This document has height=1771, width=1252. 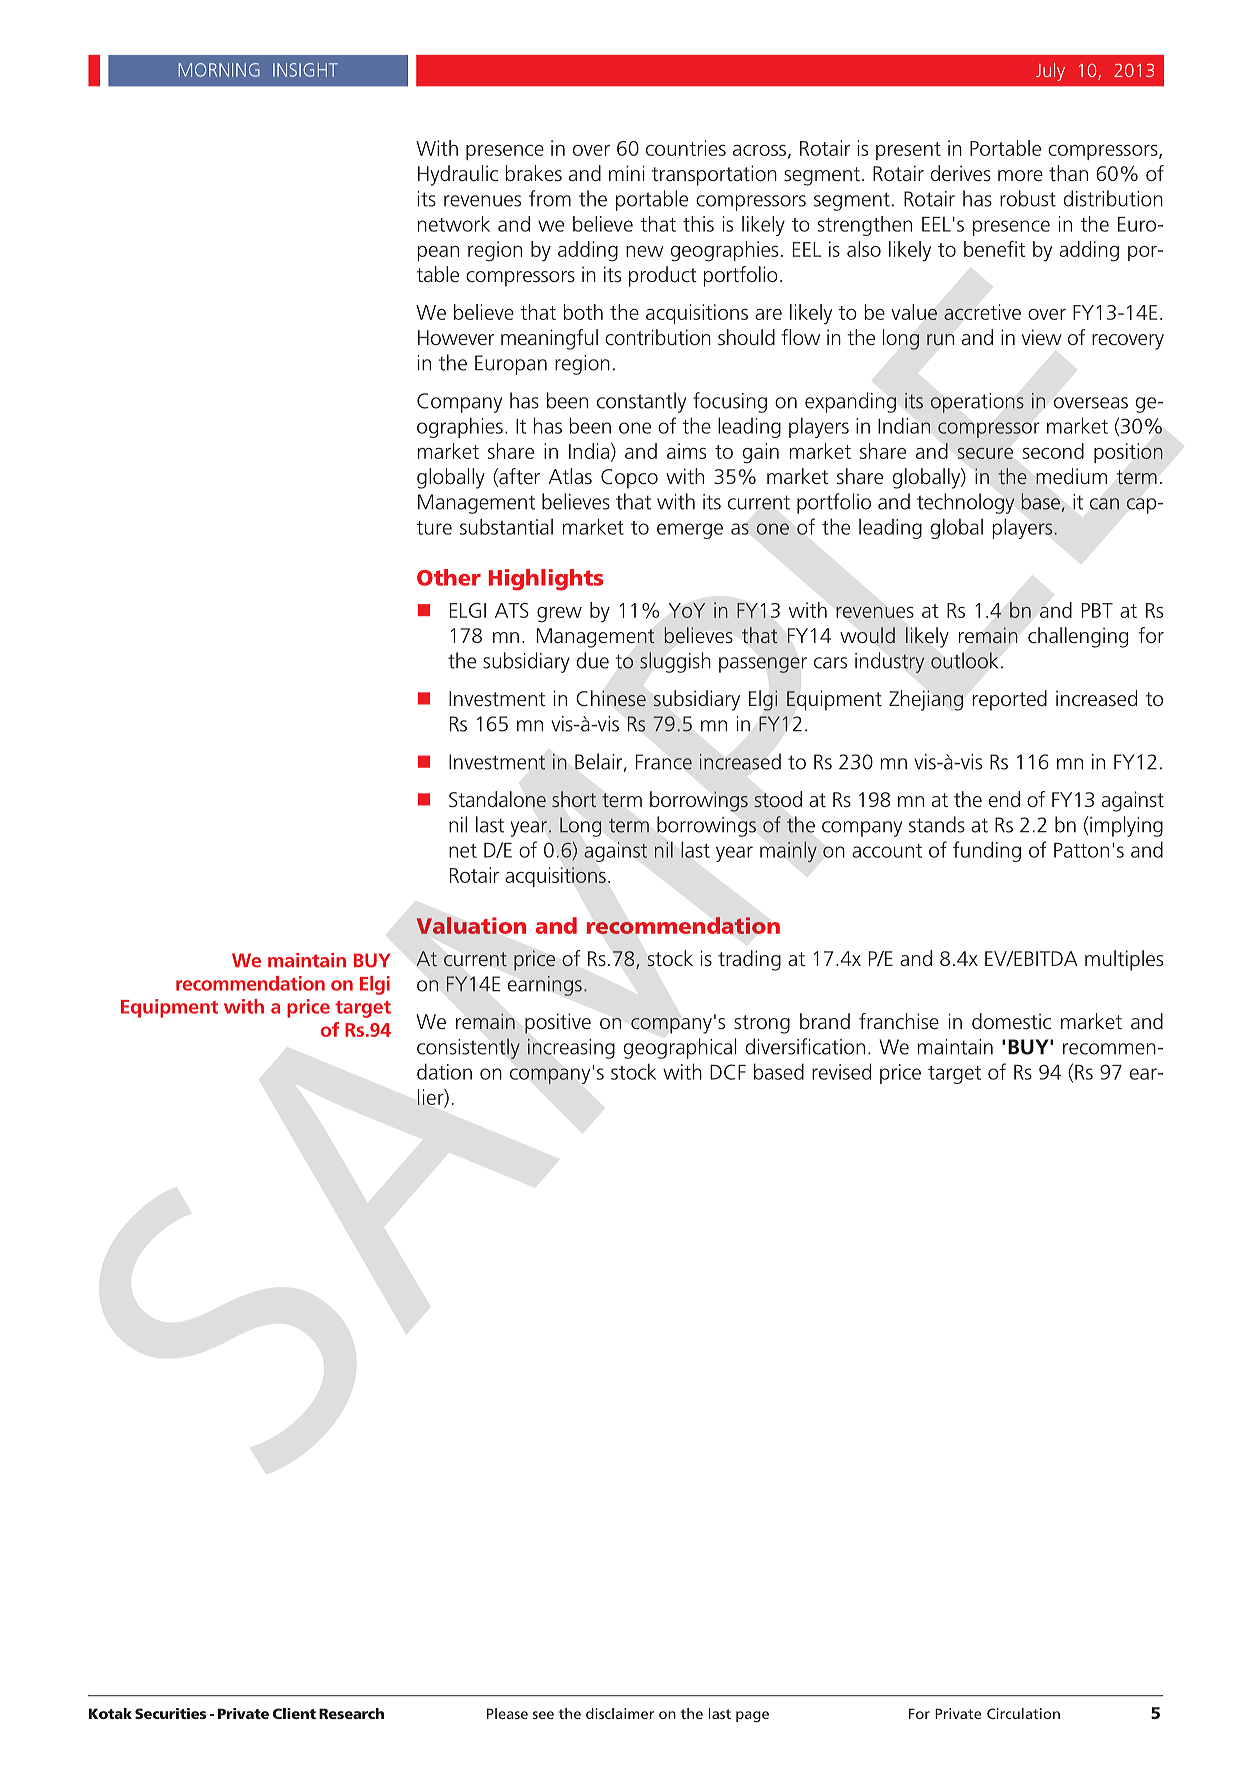 I want to click on sluggish, so click(x=675, y=662).
